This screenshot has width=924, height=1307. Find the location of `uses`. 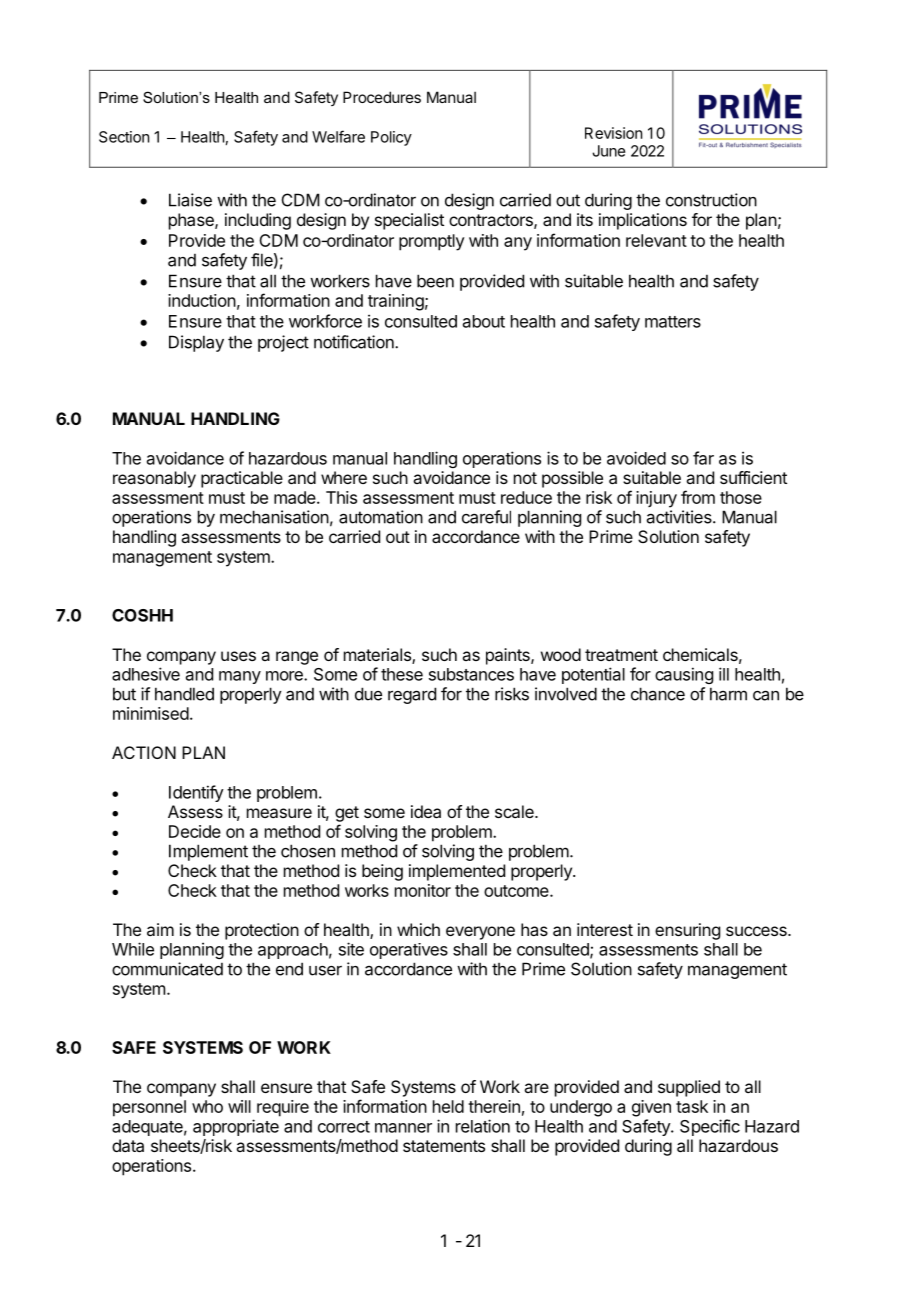

uses is located at coordinates (238, 656).
